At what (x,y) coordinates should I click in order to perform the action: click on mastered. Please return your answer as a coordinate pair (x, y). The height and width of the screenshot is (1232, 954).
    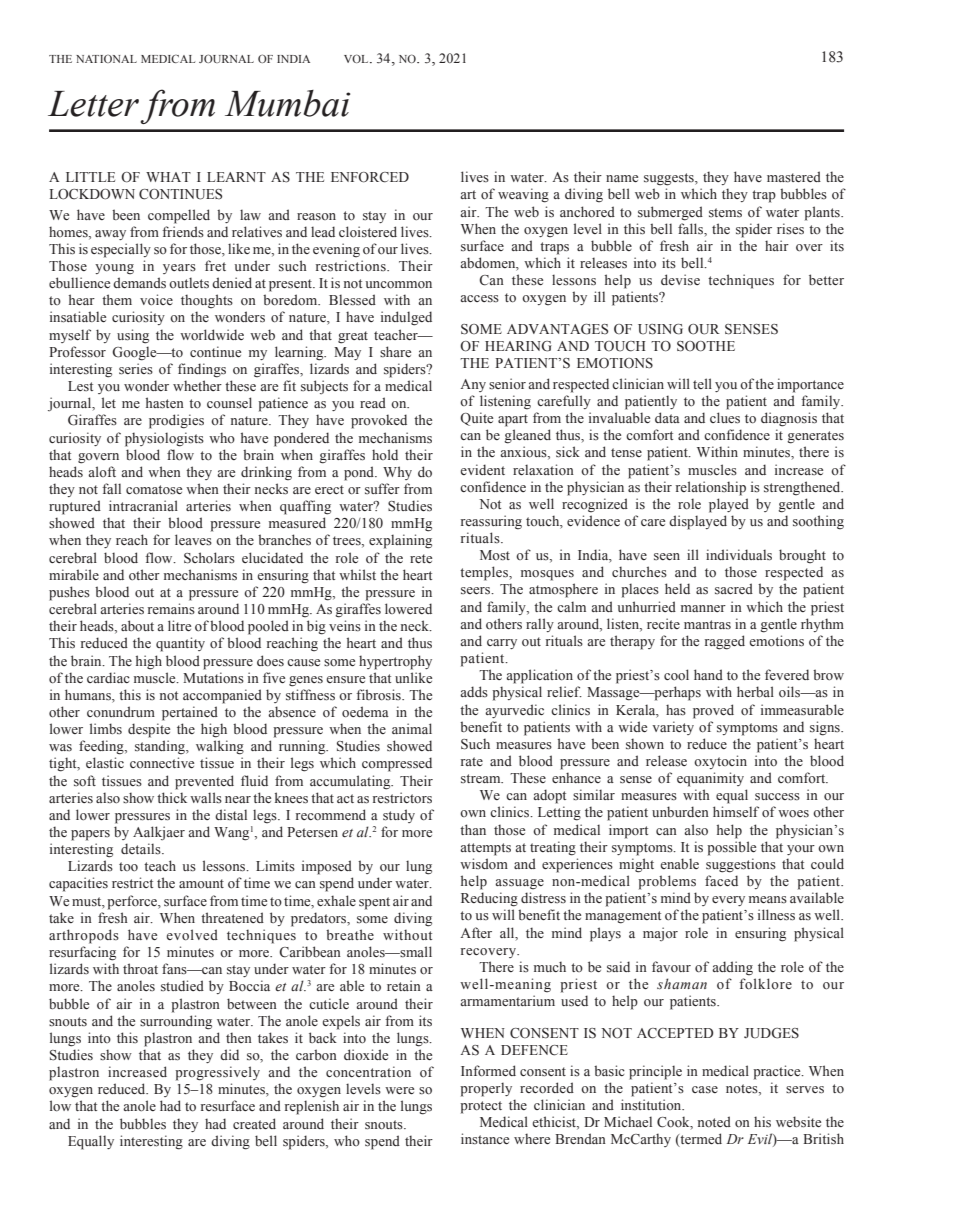
    Looking at the image, I should click on (794, 176).
